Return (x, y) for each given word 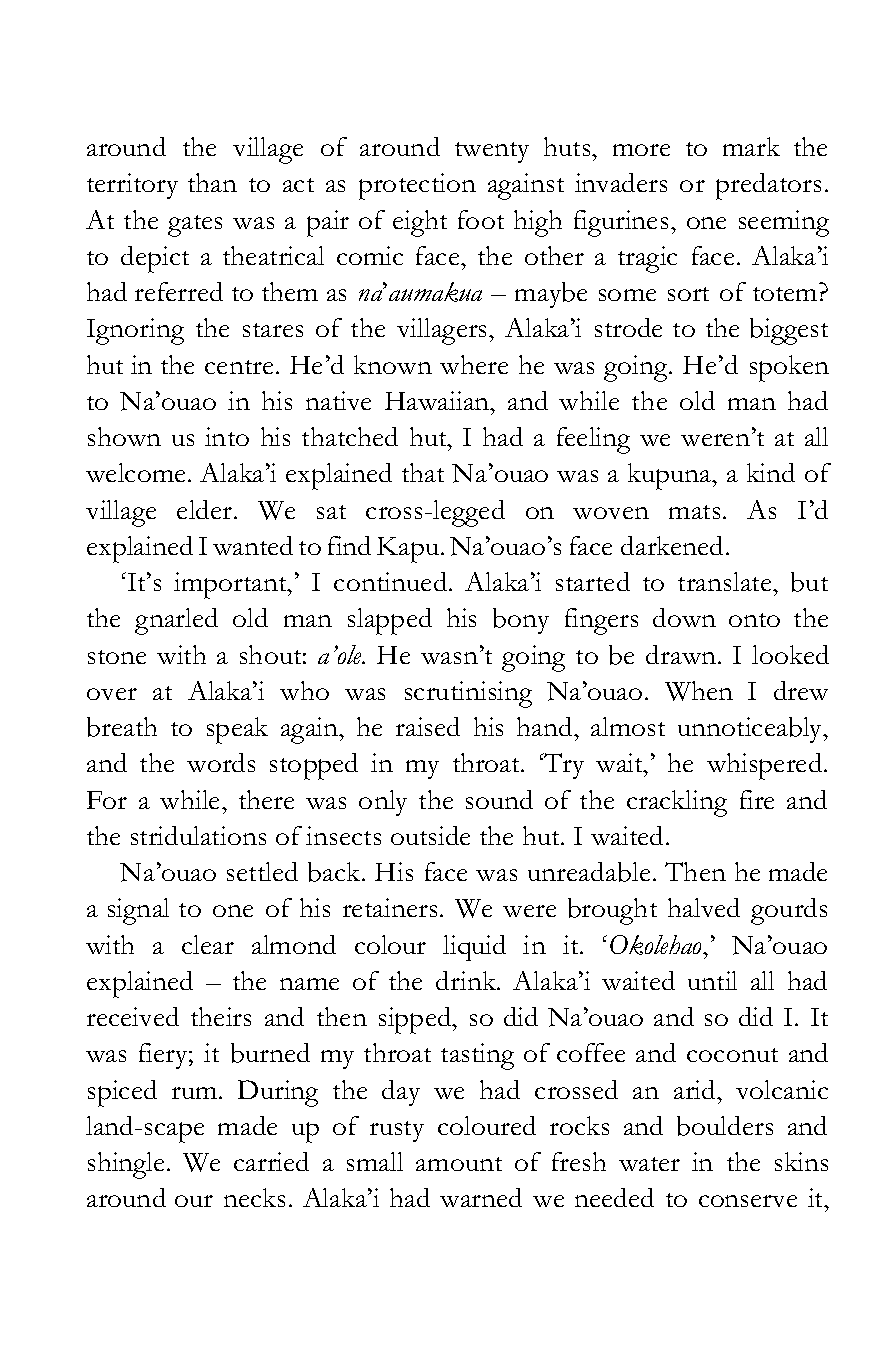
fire (757, 799)
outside (430, 835)
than (212, 182)
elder (206, 509)
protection (417, 186)
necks (254, 1197)
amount (459, 1164)
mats (694, 512)
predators (768, 186)
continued (392, 581)
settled (262, 871)
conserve (748, 1201)
